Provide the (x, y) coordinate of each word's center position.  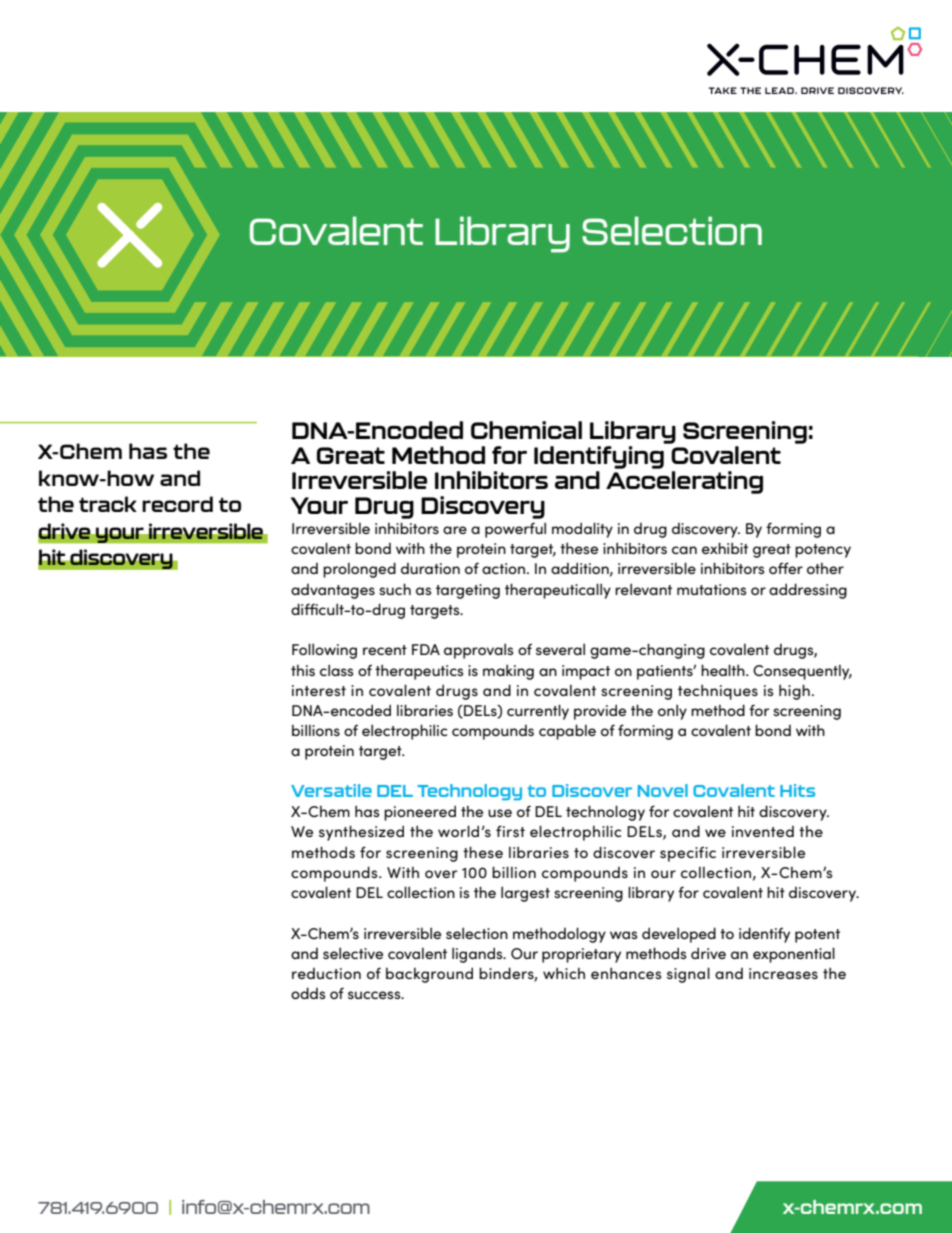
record (177, 504)
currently (538, 712)
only (672, 712)
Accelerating (684, 482)
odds (308, 993)
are (455, 530)
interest (319, 690)
